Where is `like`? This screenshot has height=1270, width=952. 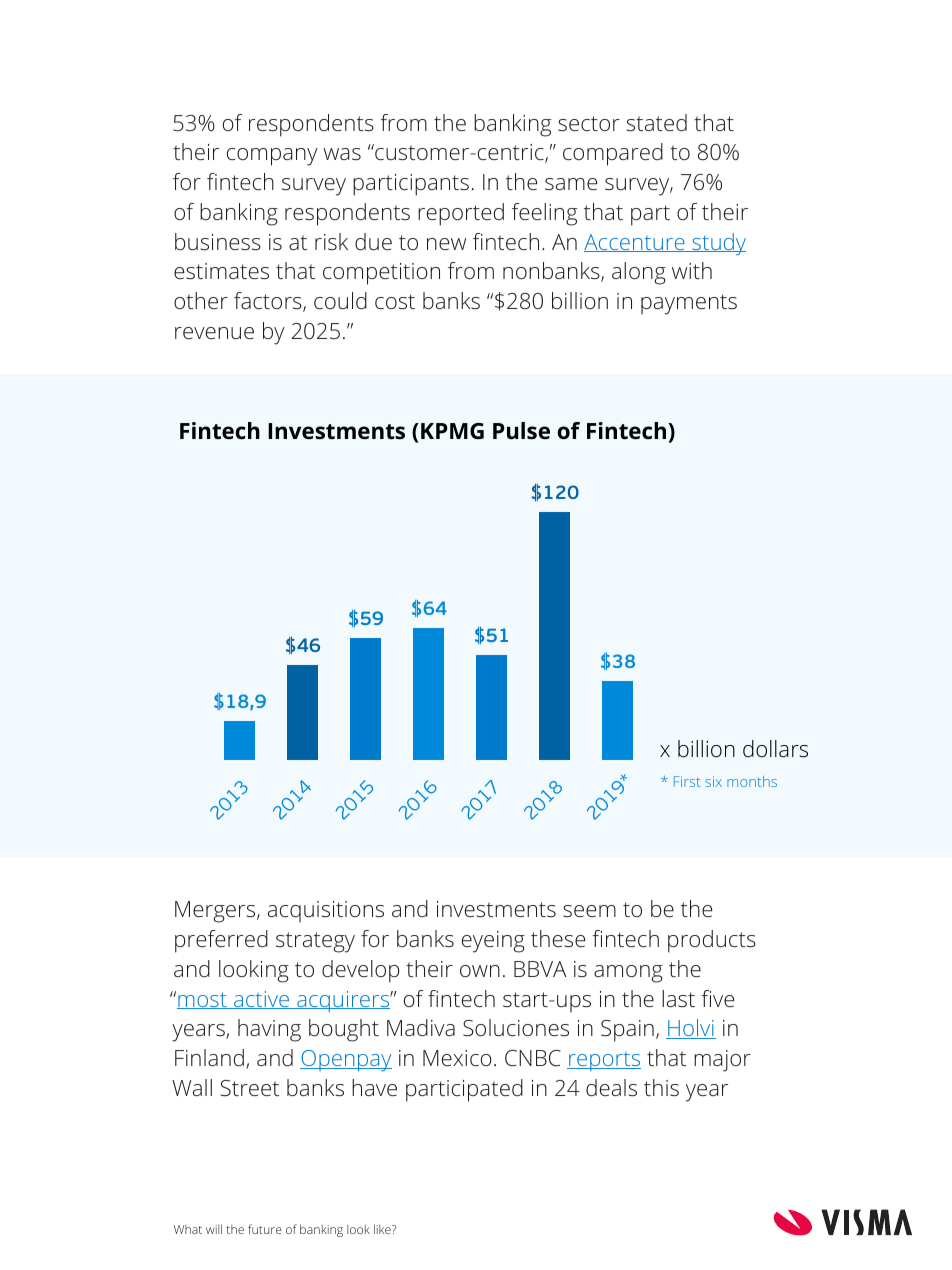
like is located at coordinates (383, 1229).
